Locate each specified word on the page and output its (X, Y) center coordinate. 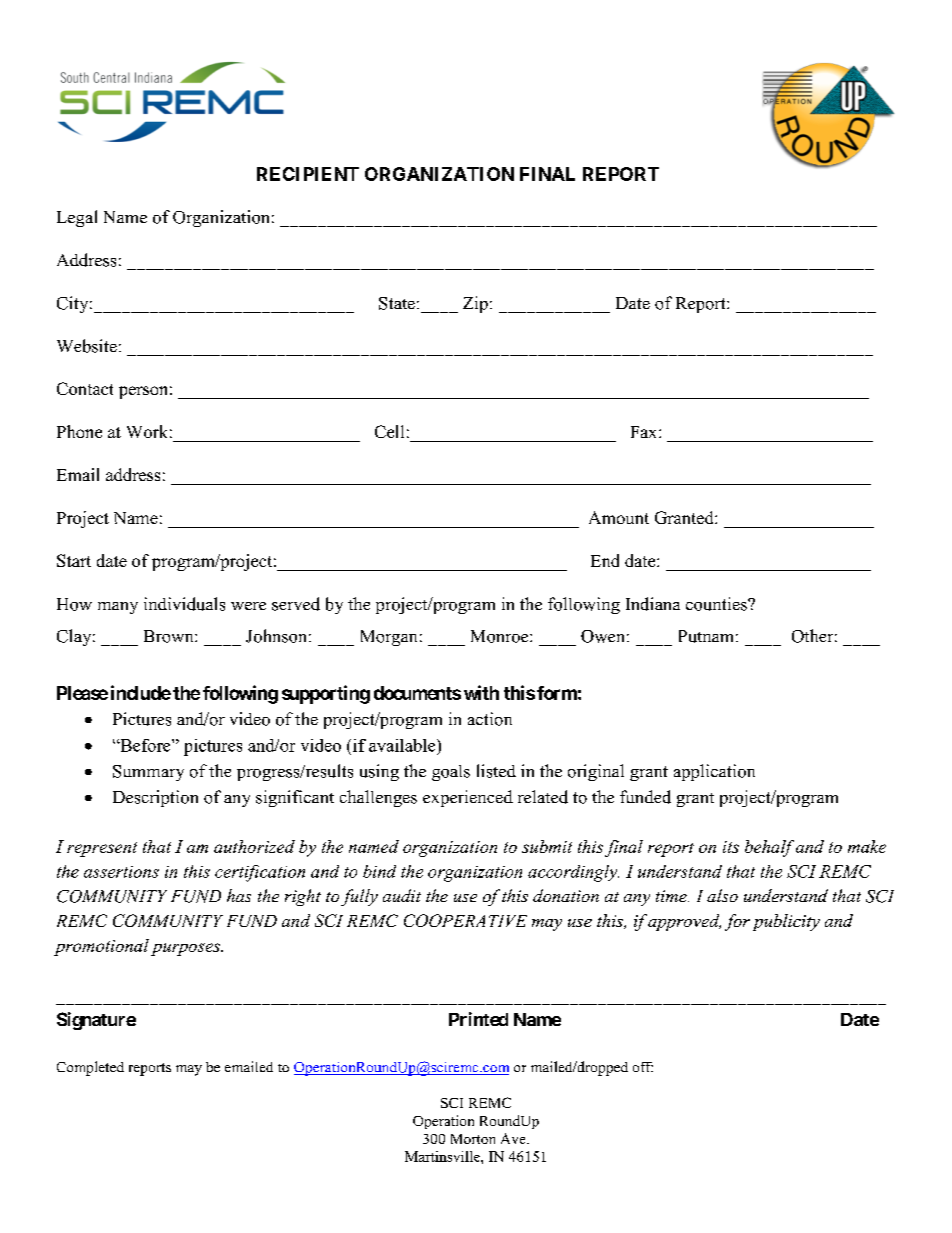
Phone (79, 431)
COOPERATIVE (465, 920)
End (605, 560)
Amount (619, 517)
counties (717, 604)
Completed (90, 1068)
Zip (475, 304)
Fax (645, 432)
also (722, 895)
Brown (170, 636)
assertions (121, 872)
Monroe (501, 636)
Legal (77, 218)
